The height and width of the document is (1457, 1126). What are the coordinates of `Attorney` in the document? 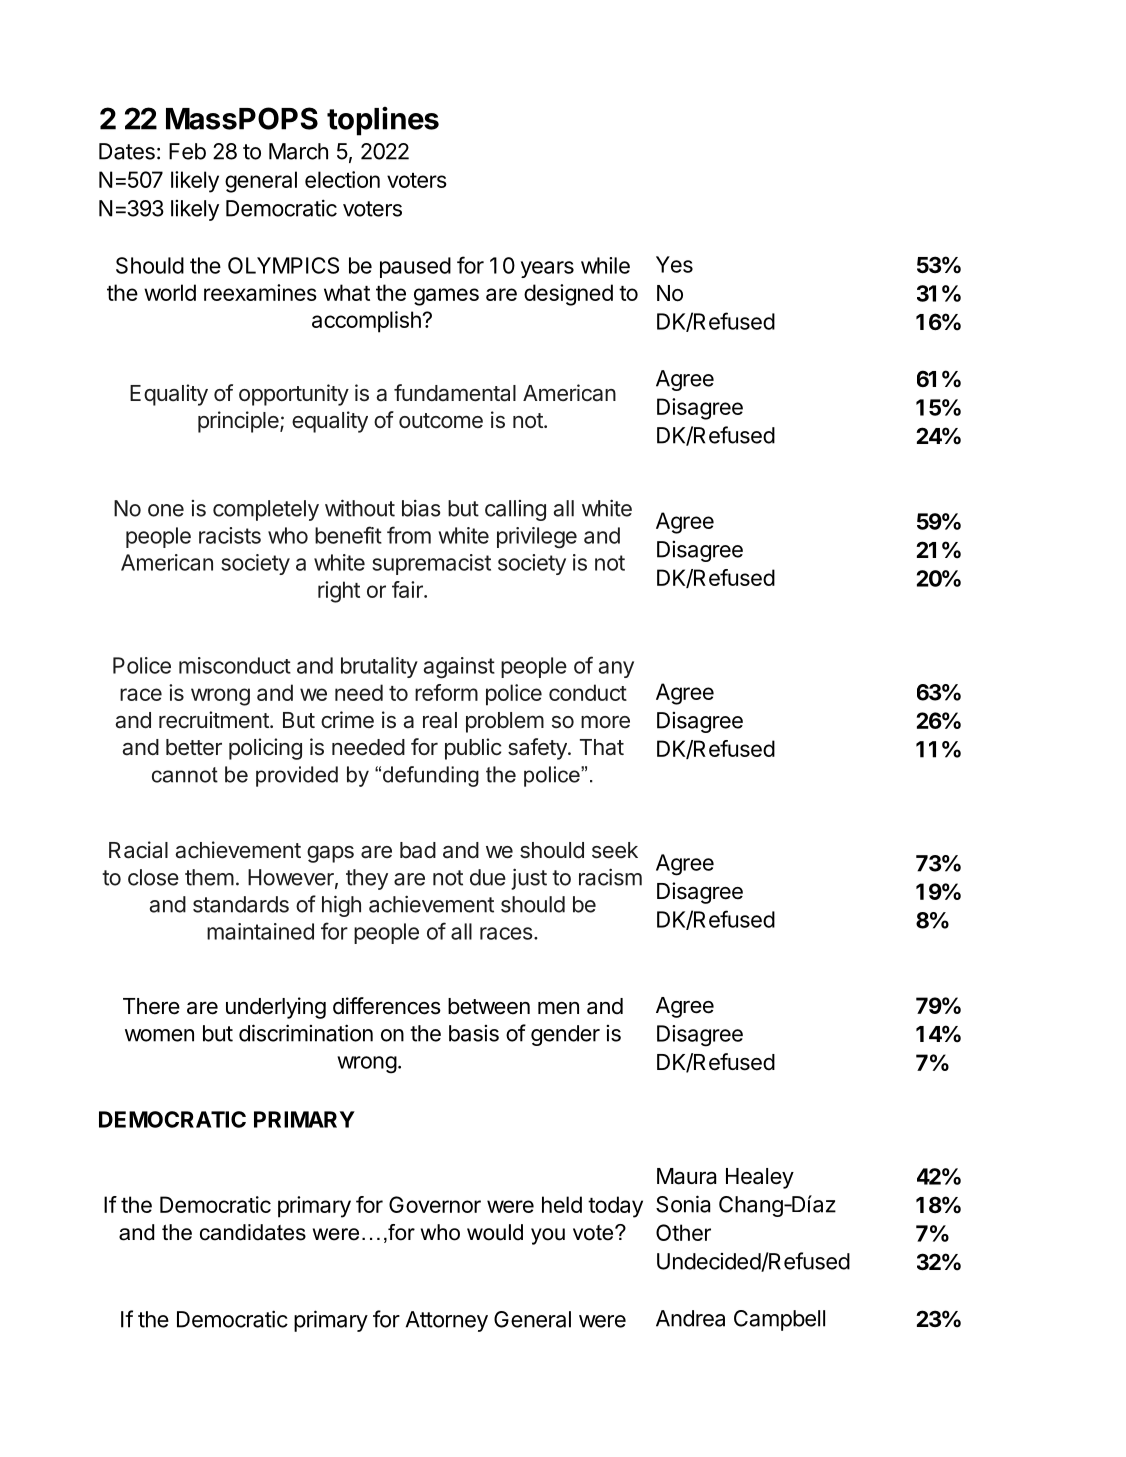 It's located at (447, 1321).
